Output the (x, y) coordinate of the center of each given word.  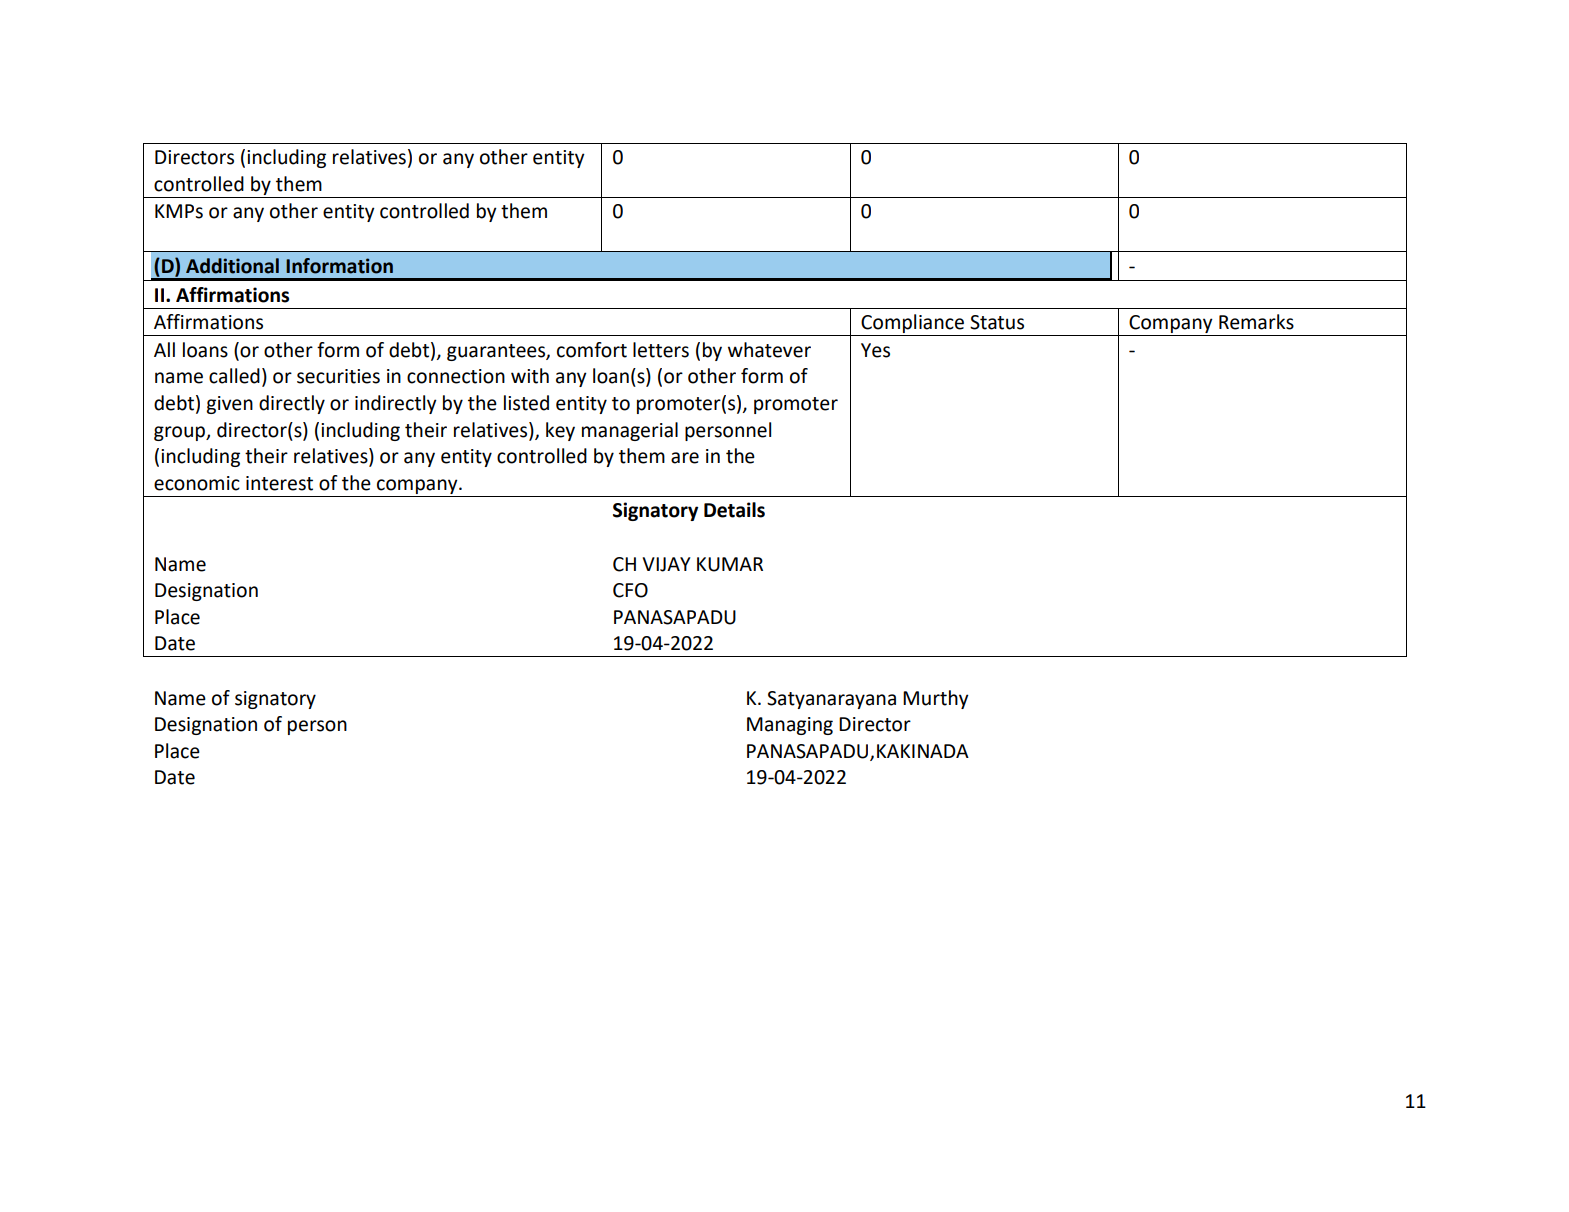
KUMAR (730, 564)
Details (734, 510)
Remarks (1256, 322)
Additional (232, 266)
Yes (875, 350)
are (685, 458)
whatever (769, 350)
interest (279, 483)
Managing (790, 726)
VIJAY (666, 564)
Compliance (913, 325)
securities (338, 376)
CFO (630, 590)
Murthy (936, 699)
